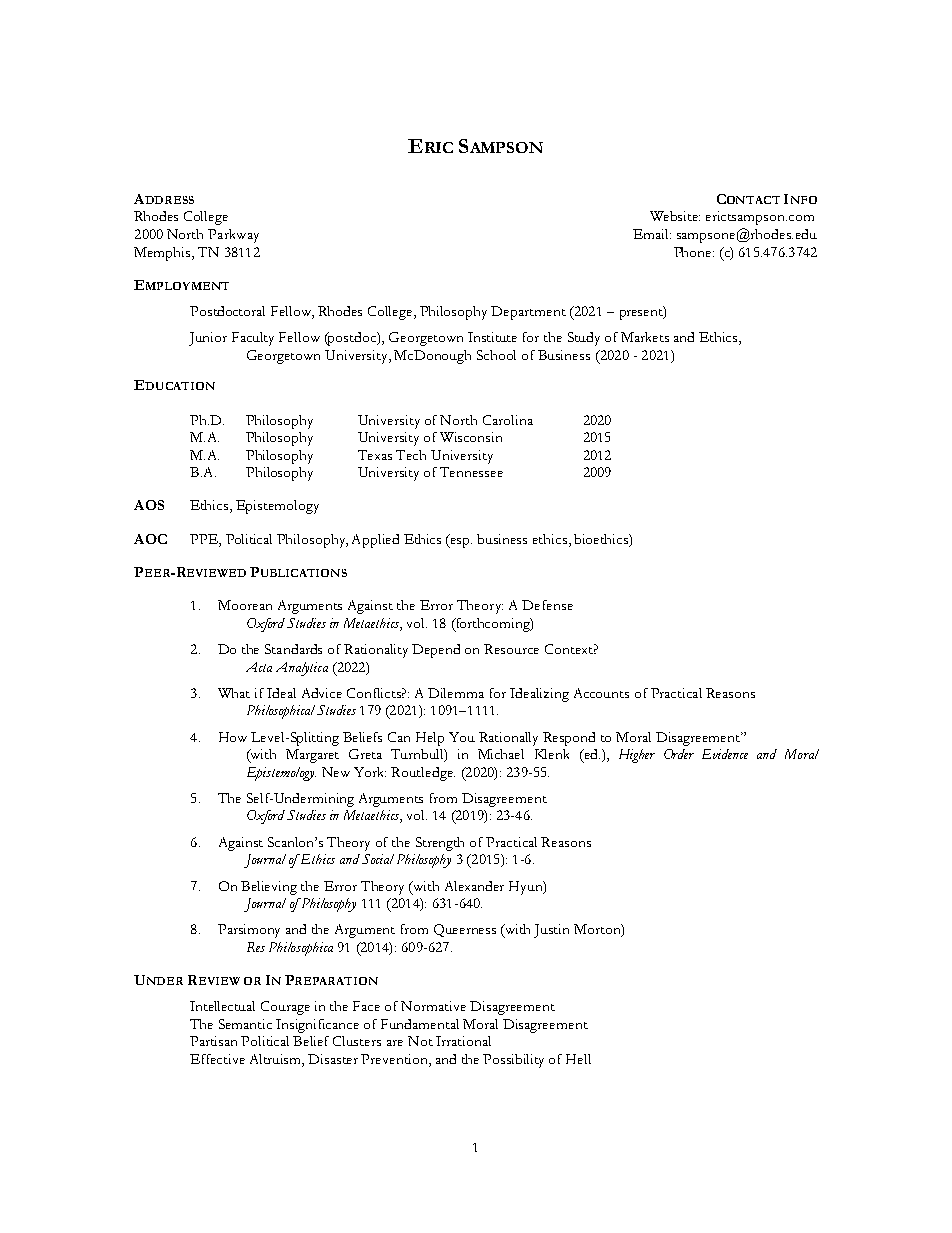 The height and width of the screenshot is (1233, 952). Describe the element at coordinates (436, 651) in the screenshot. I see `Depend` at that location.
